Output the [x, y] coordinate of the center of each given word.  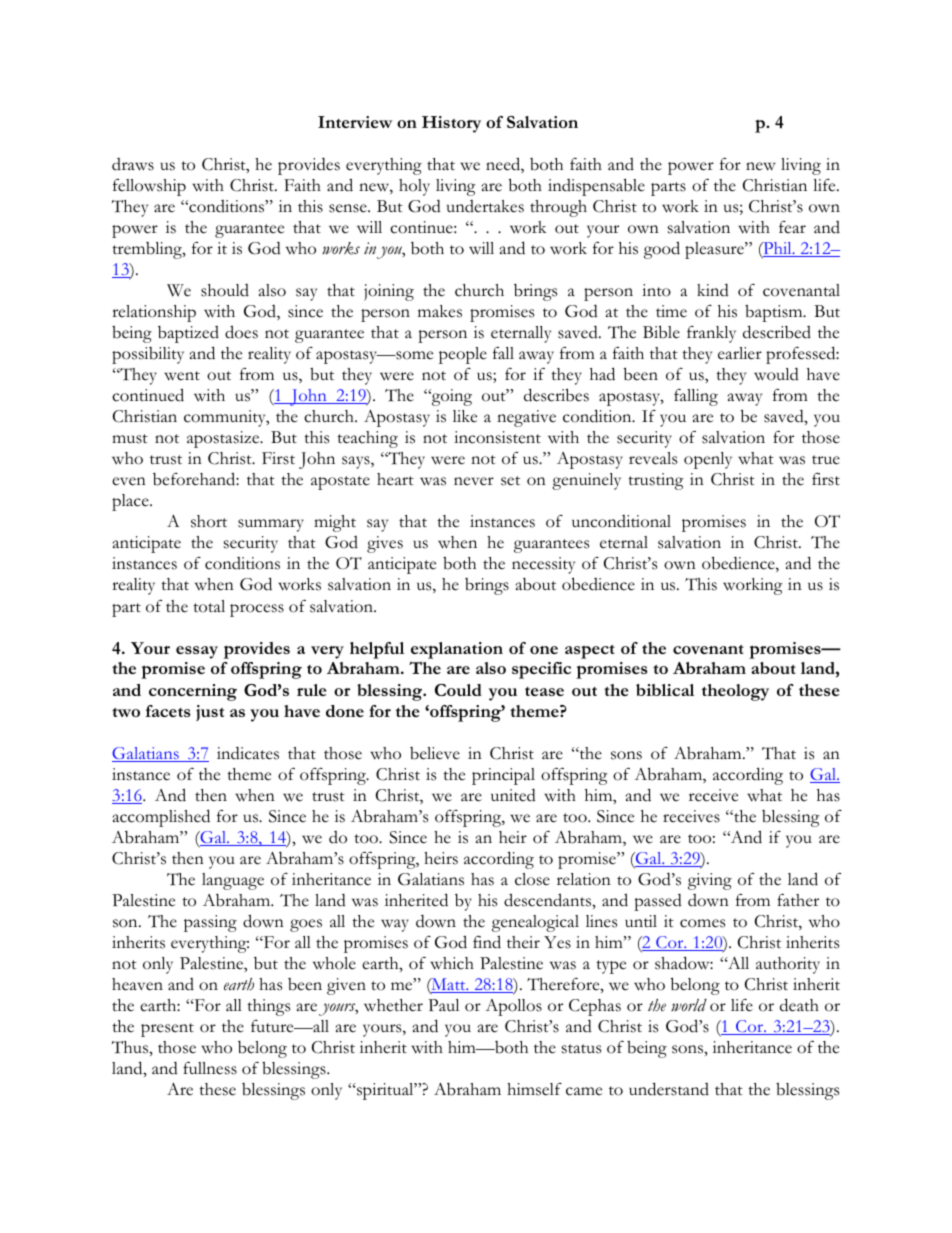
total [209, 606]
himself [534, 1089]
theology [735, 692]
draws [133, 164]
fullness [210, 1068]
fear [792, 227]
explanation [457, 650]
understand [669, 1089]
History [451, 124]
